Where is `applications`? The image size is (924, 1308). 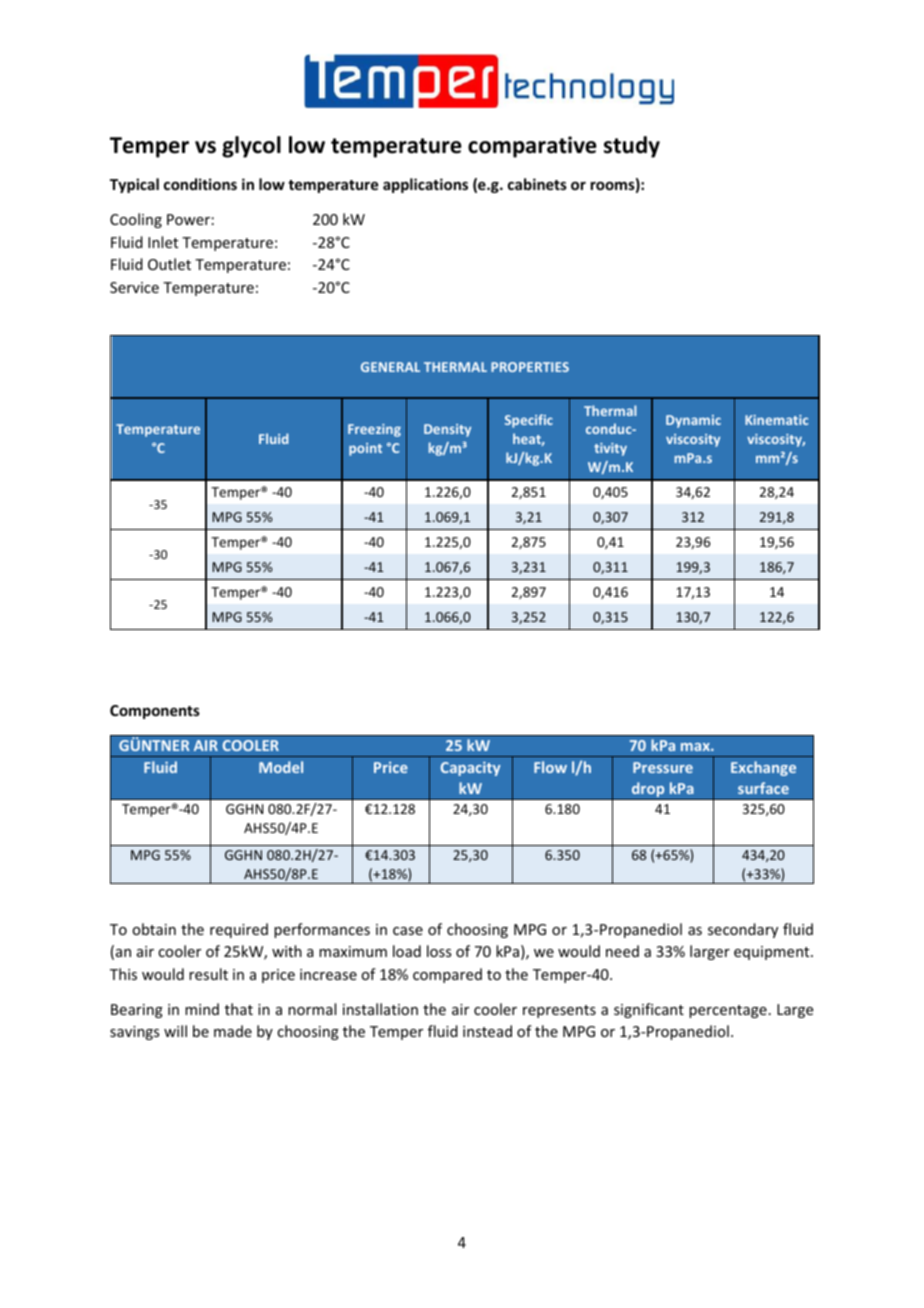 applications is located at coordinates (425, 185).
